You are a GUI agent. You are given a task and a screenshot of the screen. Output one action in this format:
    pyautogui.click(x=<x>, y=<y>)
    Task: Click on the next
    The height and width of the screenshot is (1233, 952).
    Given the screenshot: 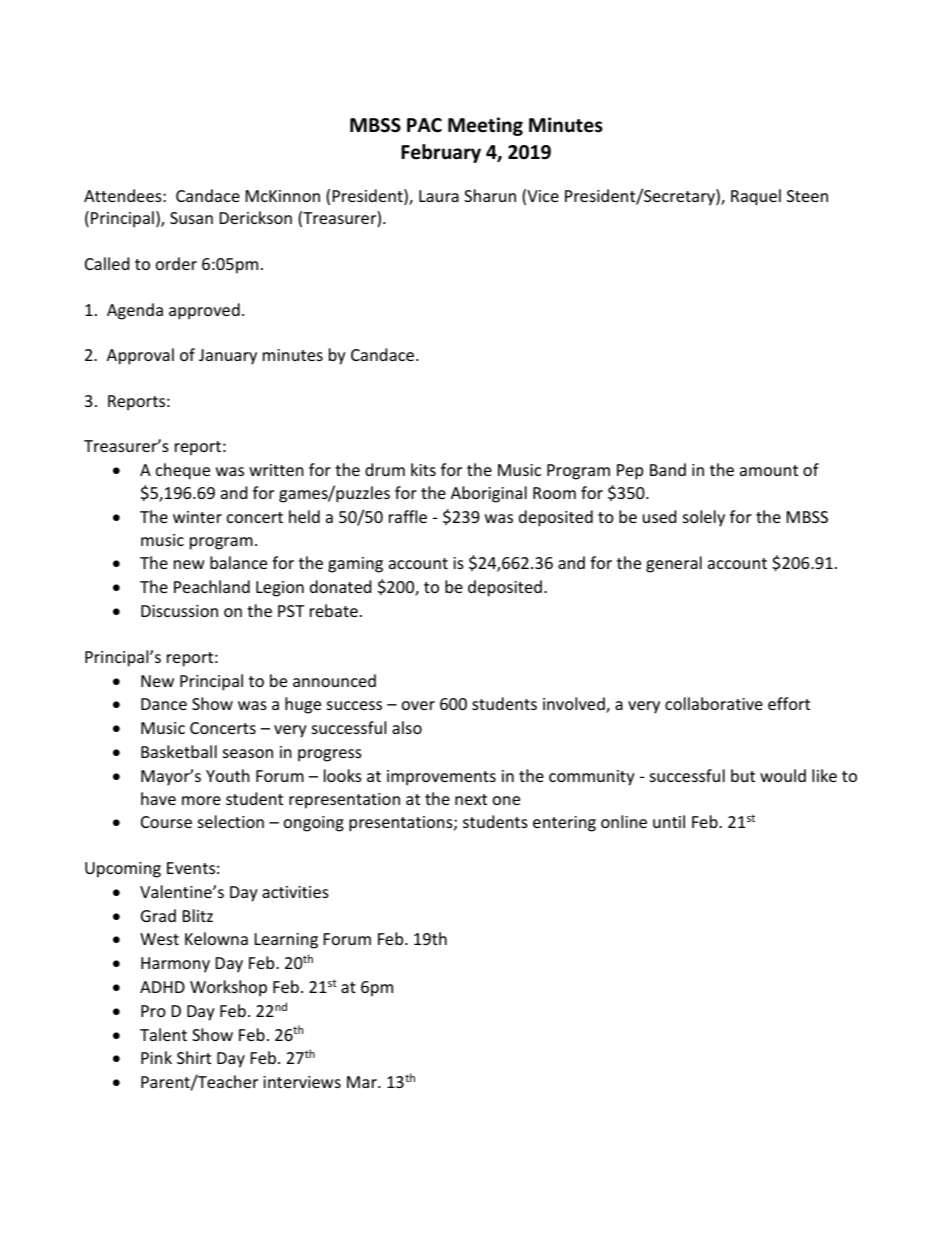 What is the action you would take?
    pyautogui.click(x=471, y=799)
